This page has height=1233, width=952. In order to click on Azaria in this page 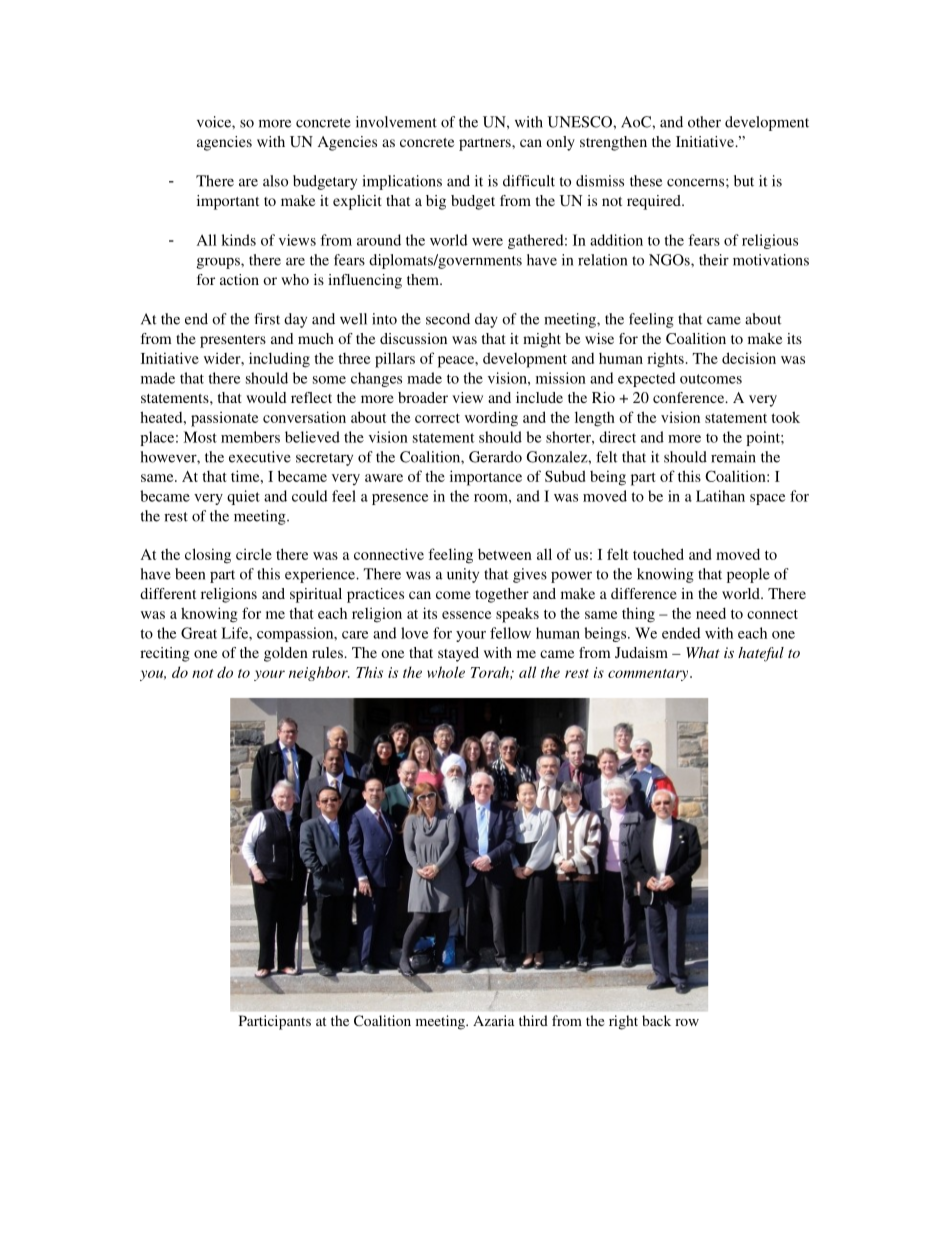, I will do `click(493, 1020)`.
